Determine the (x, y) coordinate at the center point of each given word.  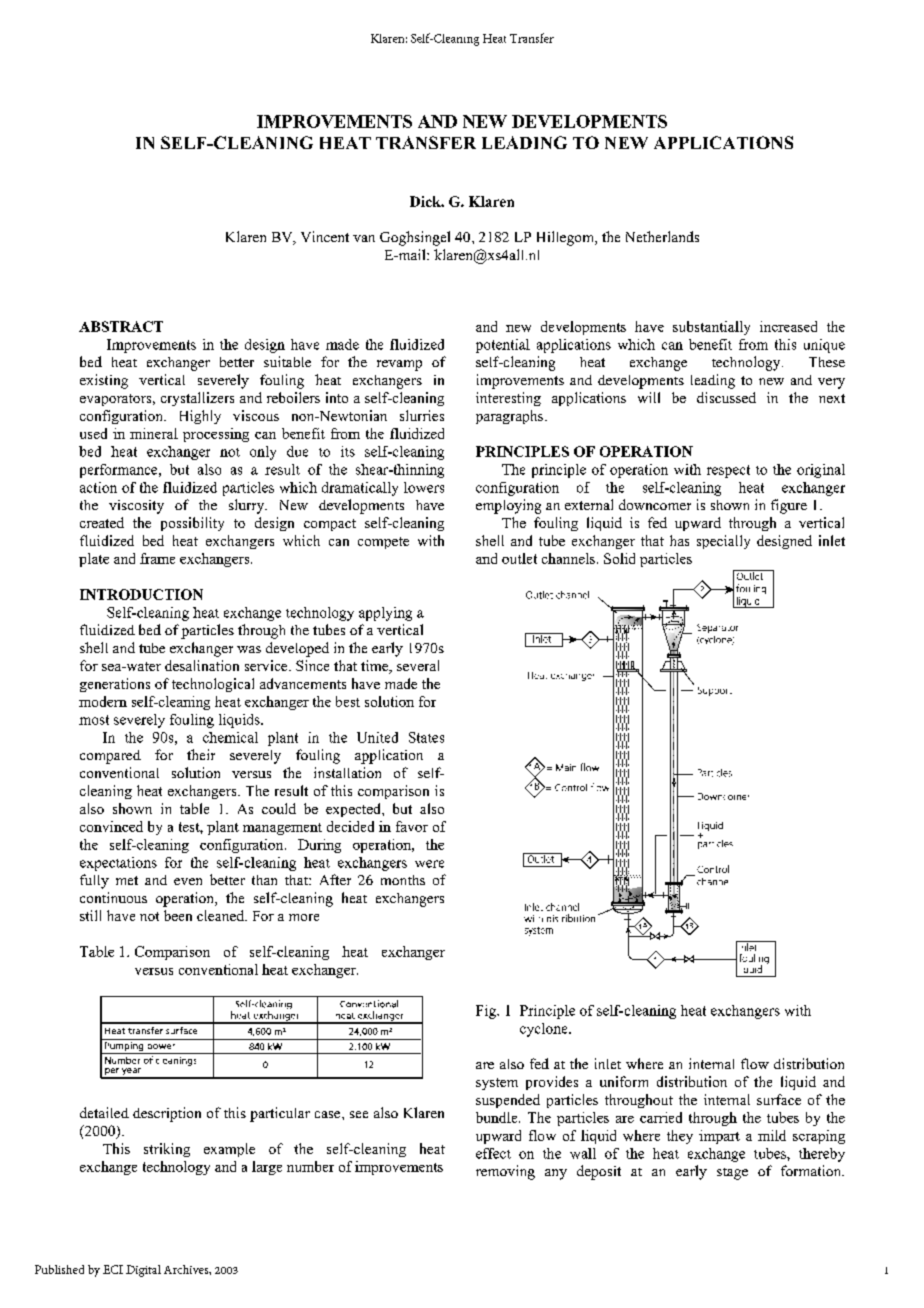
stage (732, 1174)
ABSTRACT (121, 326)
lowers (424, 487)
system (497, 1084)
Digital (143, 1271)
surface (779, 1099)
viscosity (136, 507)
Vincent (325, 236)
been (178, 915)
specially (723, 542)
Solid (619, 558)
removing (505, 1172)
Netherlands (662, 236)
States (426, 737)
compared (110, 757)
